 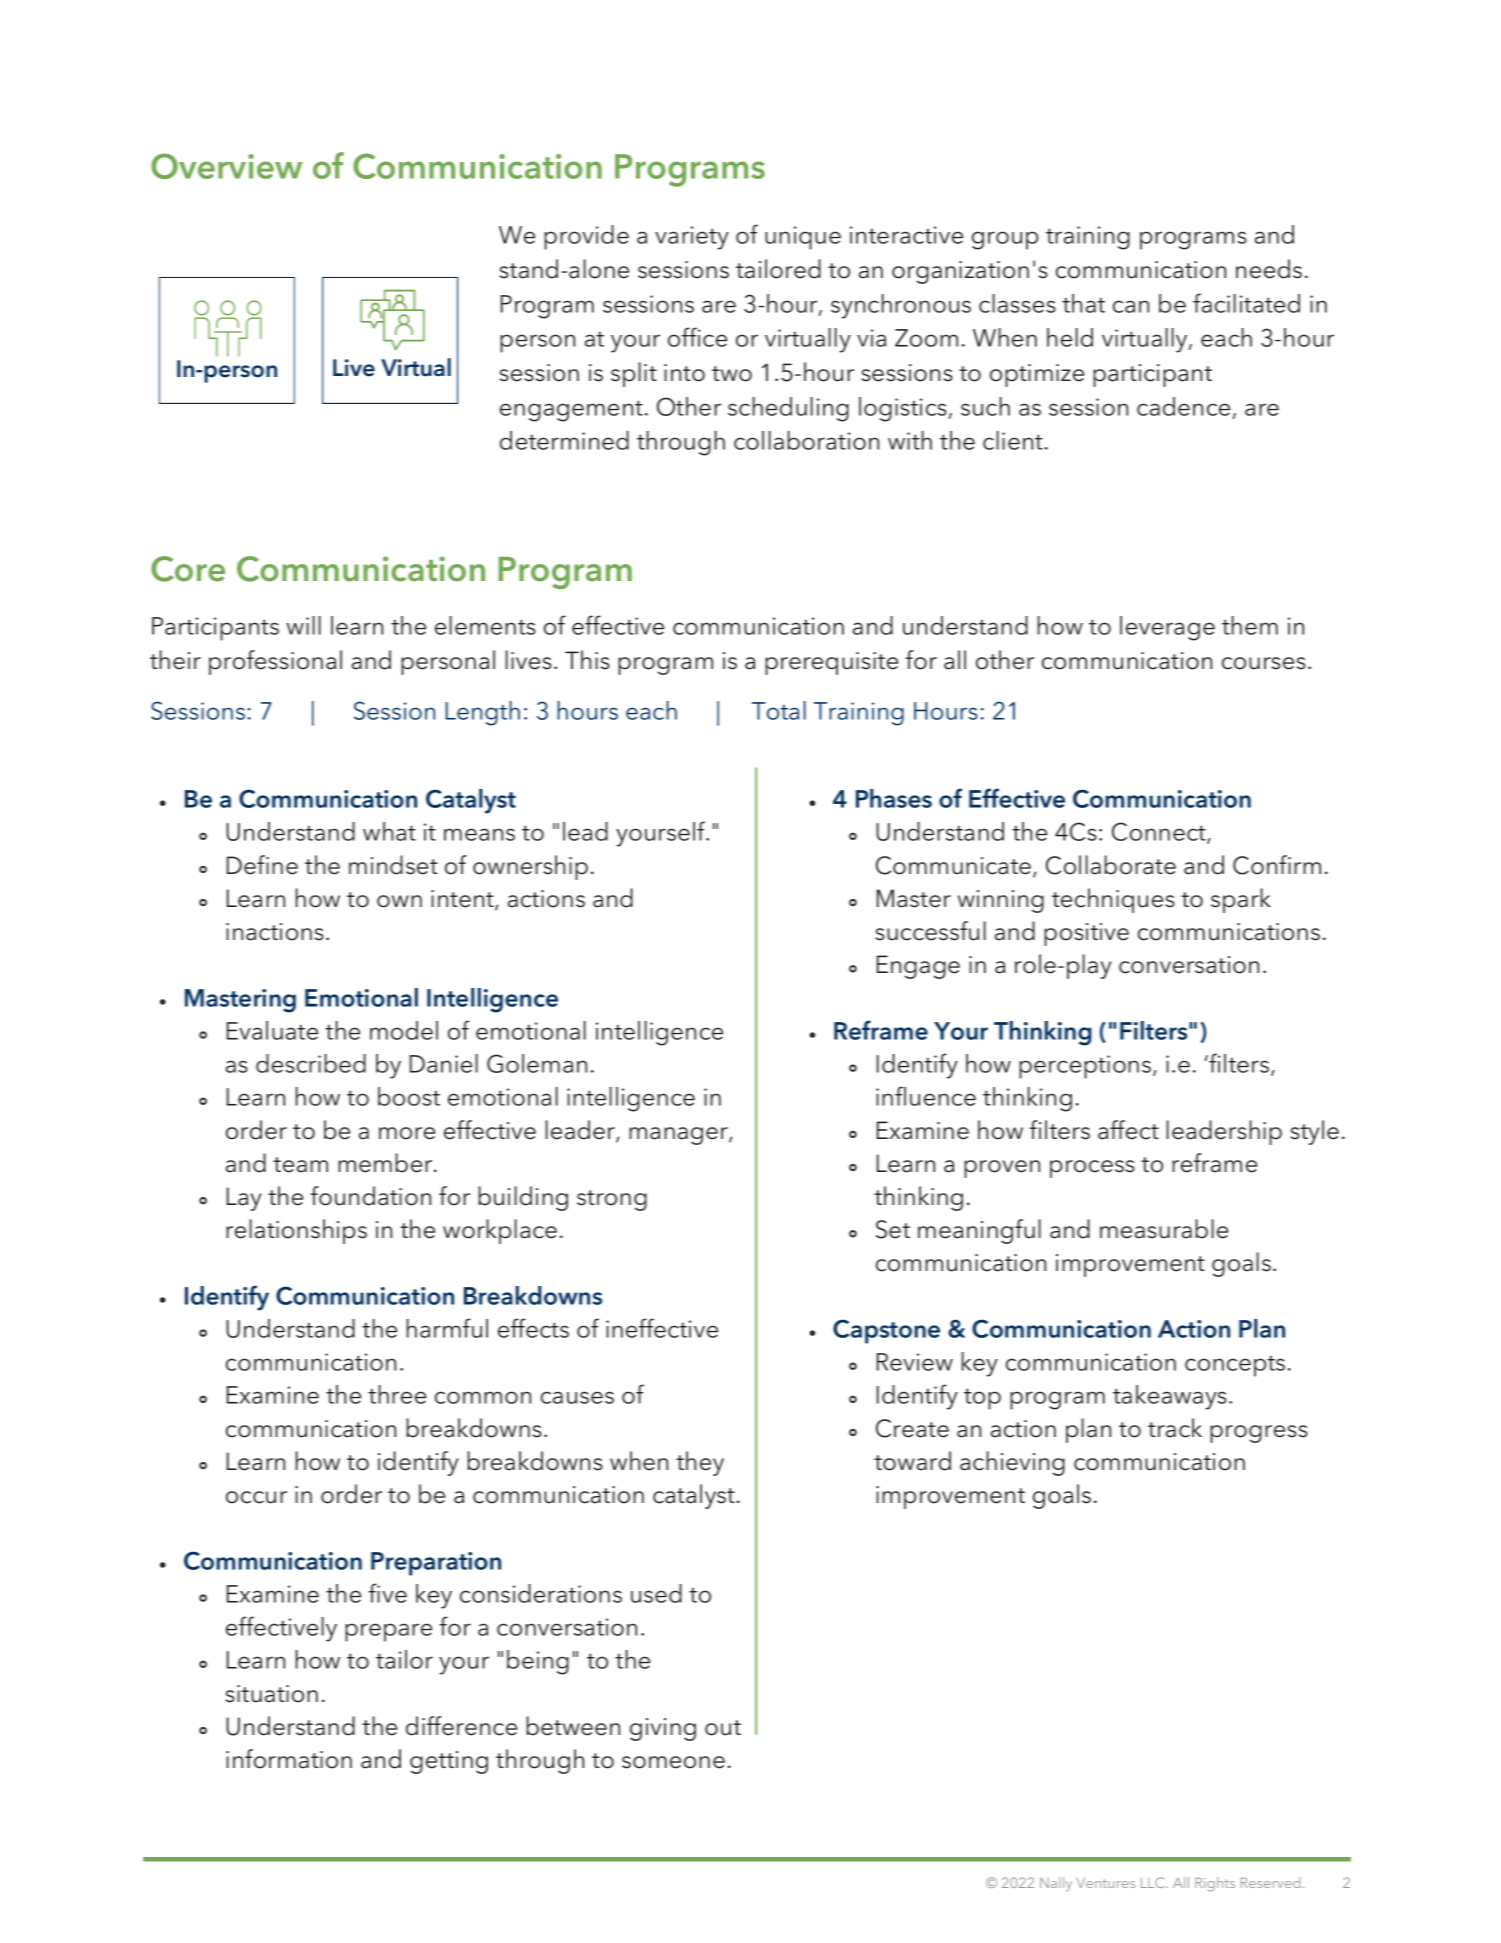 What do you see at coordinates (1269, 269) in the page?
I see `needs` at bounding box center [1269, 269].
